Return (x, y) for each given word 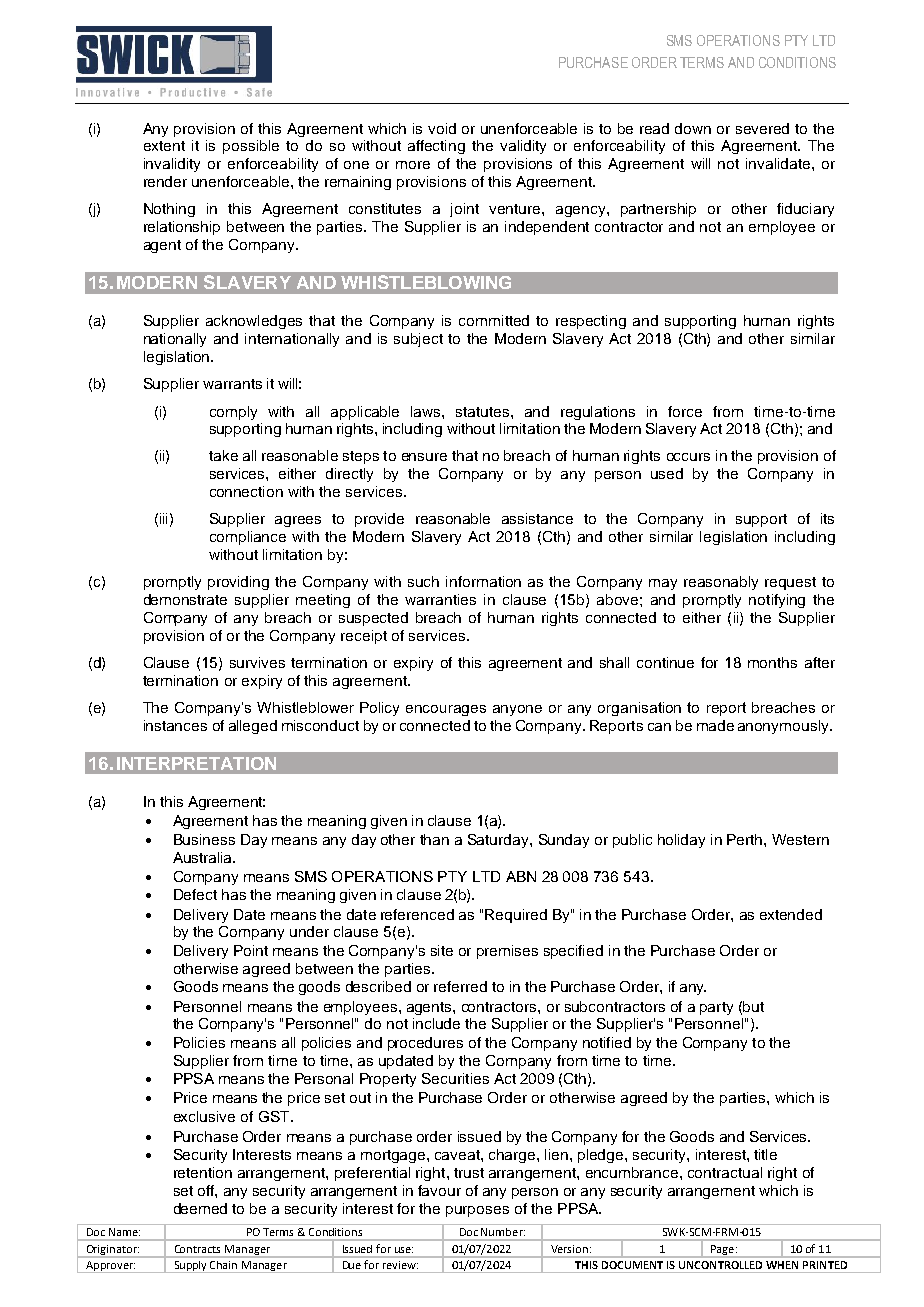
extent (164, 146)
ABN (521, 876)
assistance (537, 518)
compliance (248, 538)
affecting (436, 147)
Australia (203, 857)
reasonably (721, 583)
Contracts (197, 1249)
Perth (746, 839)
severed (762, 128)
